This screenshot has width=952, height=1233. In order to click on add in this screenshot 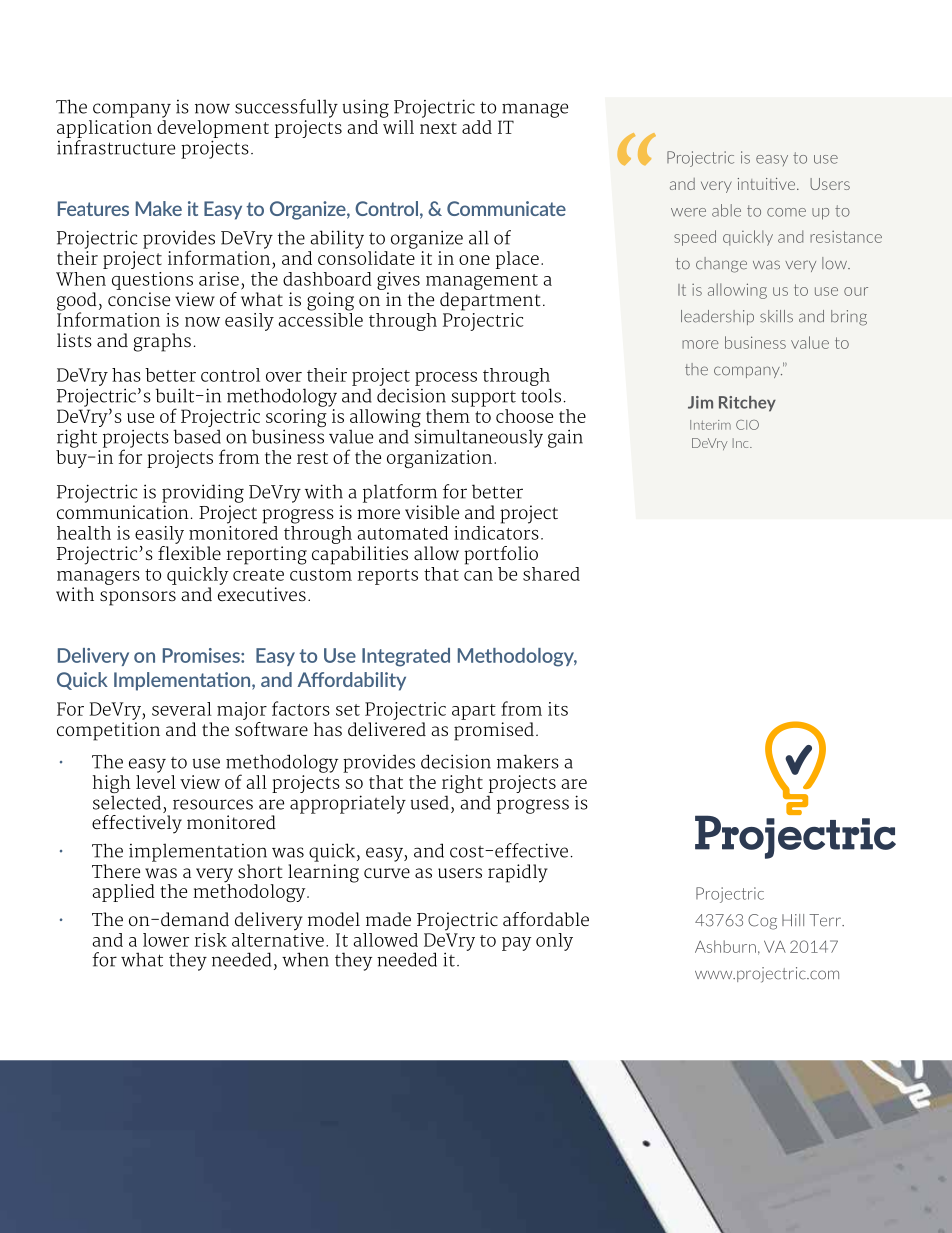, I will do `click(477, 127)`.
